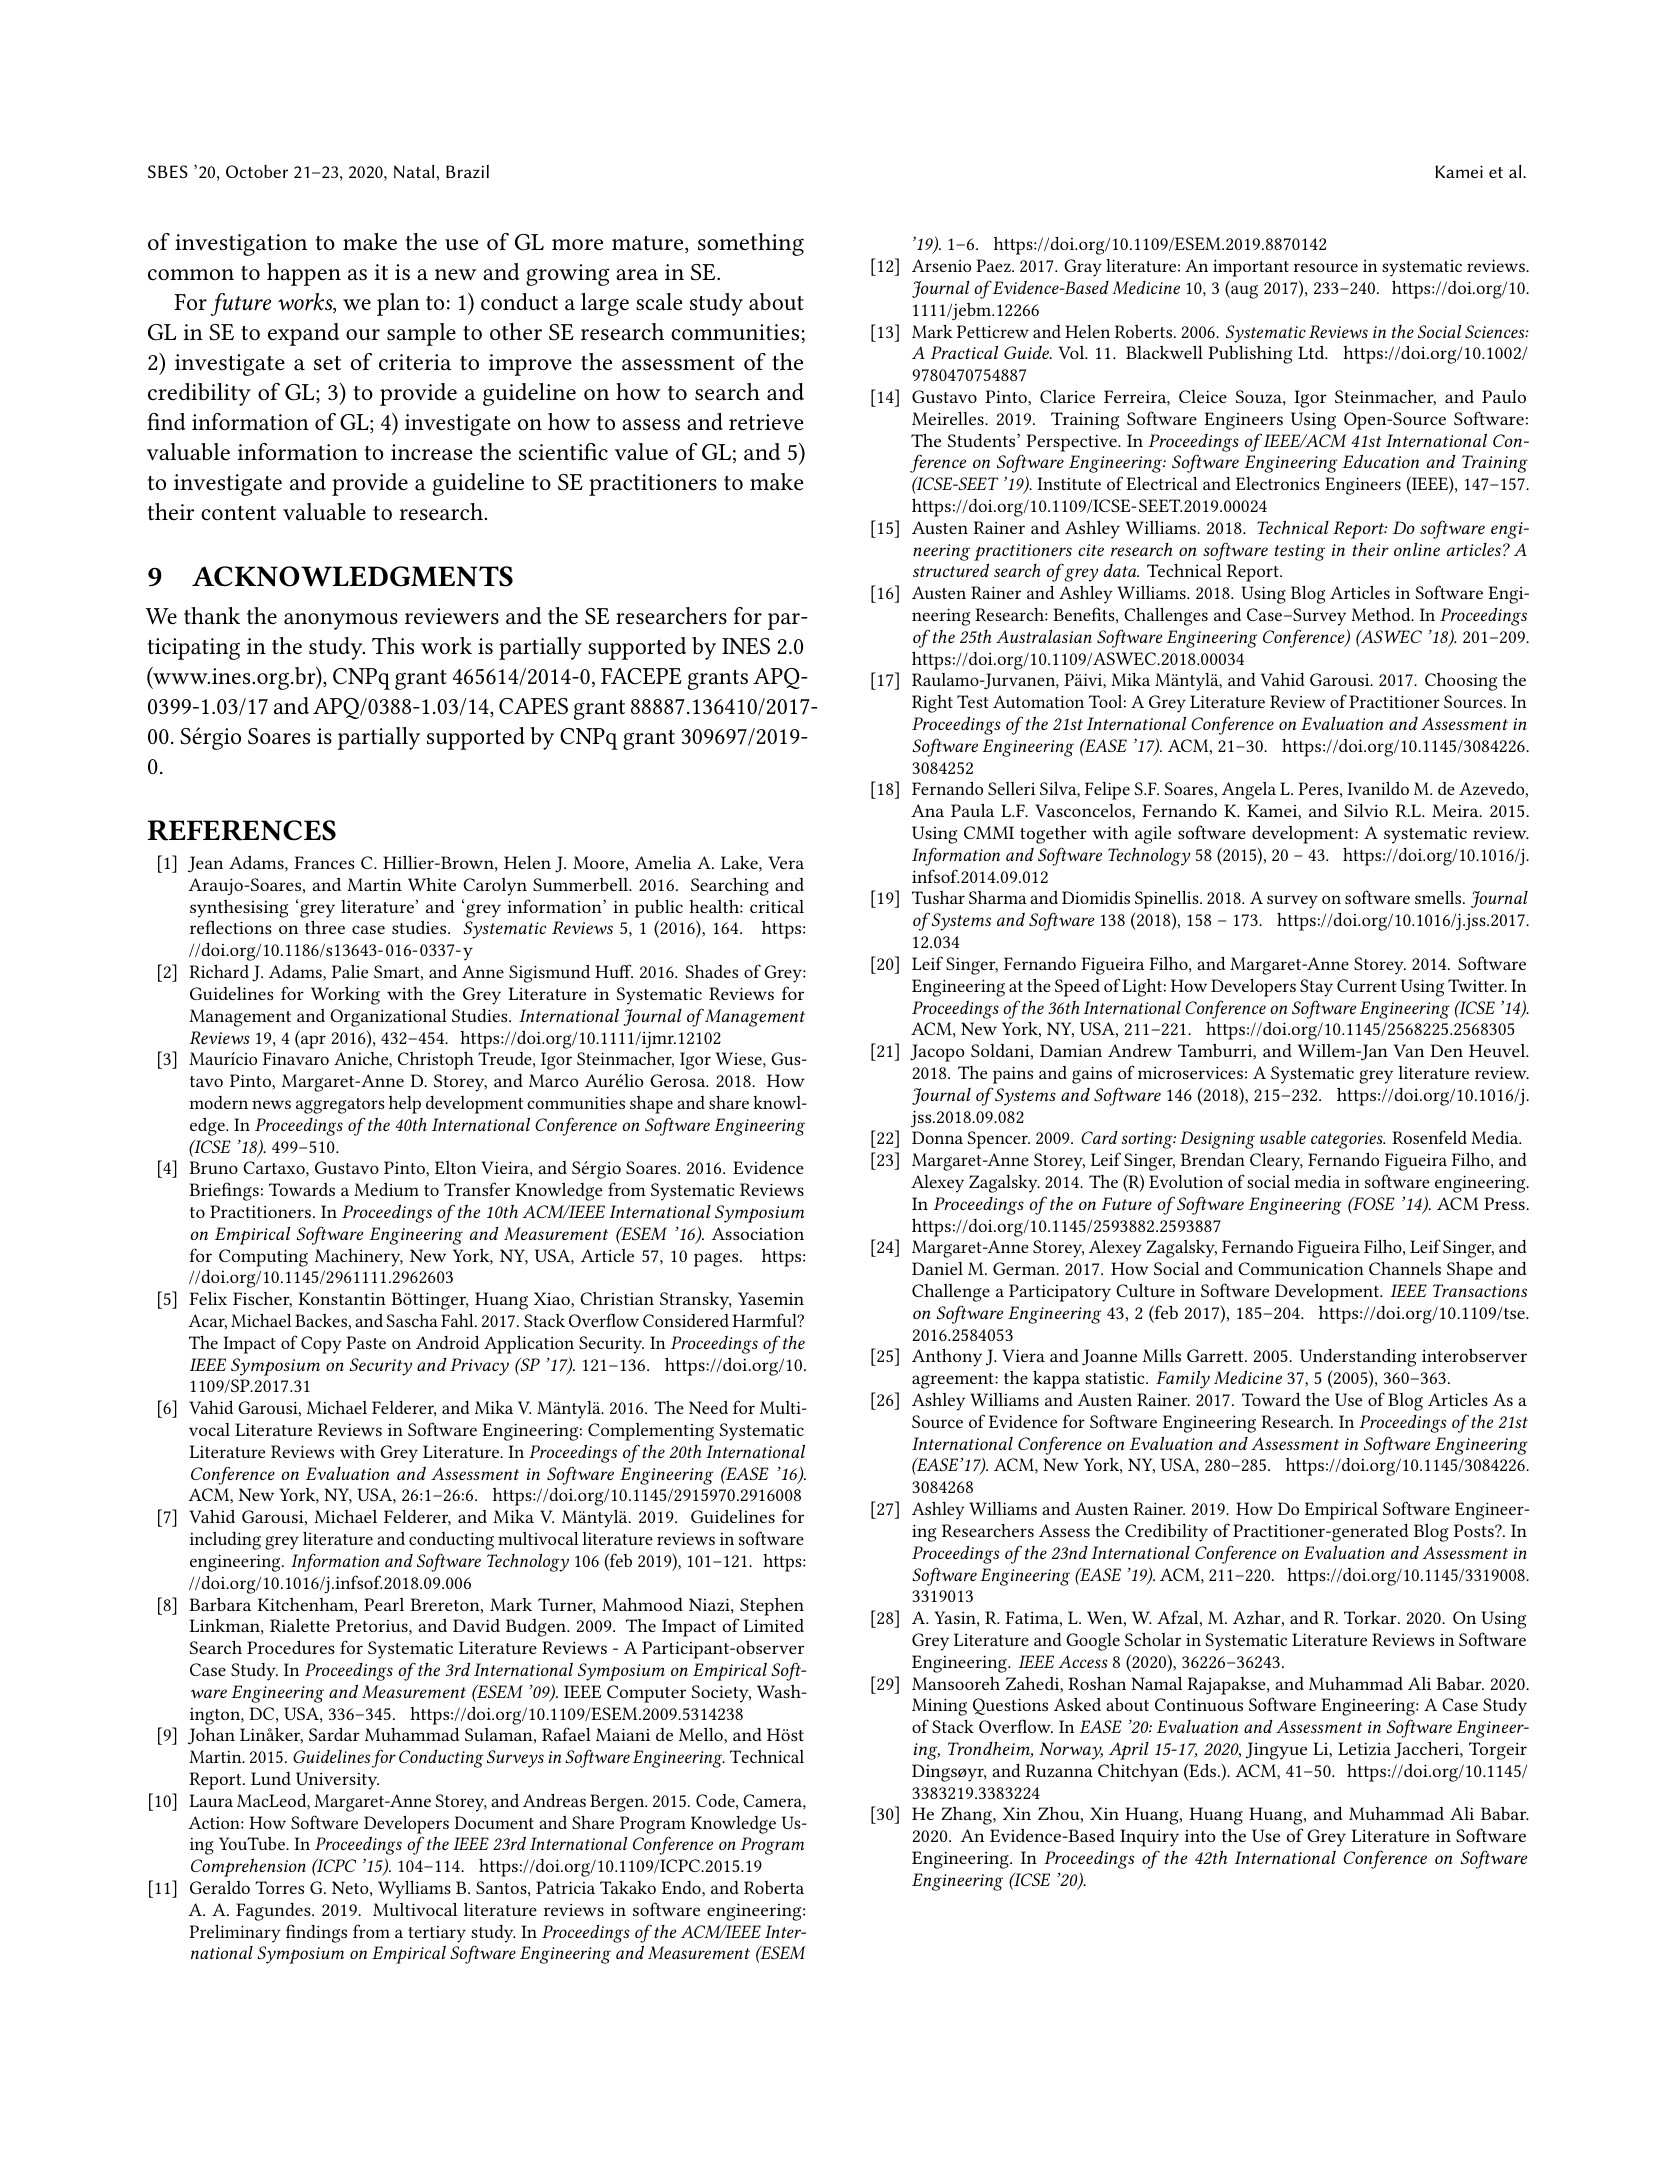  What do you see at coordinates (388, 1017) in the screenshot?
I see `Organizational` at bounding box center [388, 1017].
